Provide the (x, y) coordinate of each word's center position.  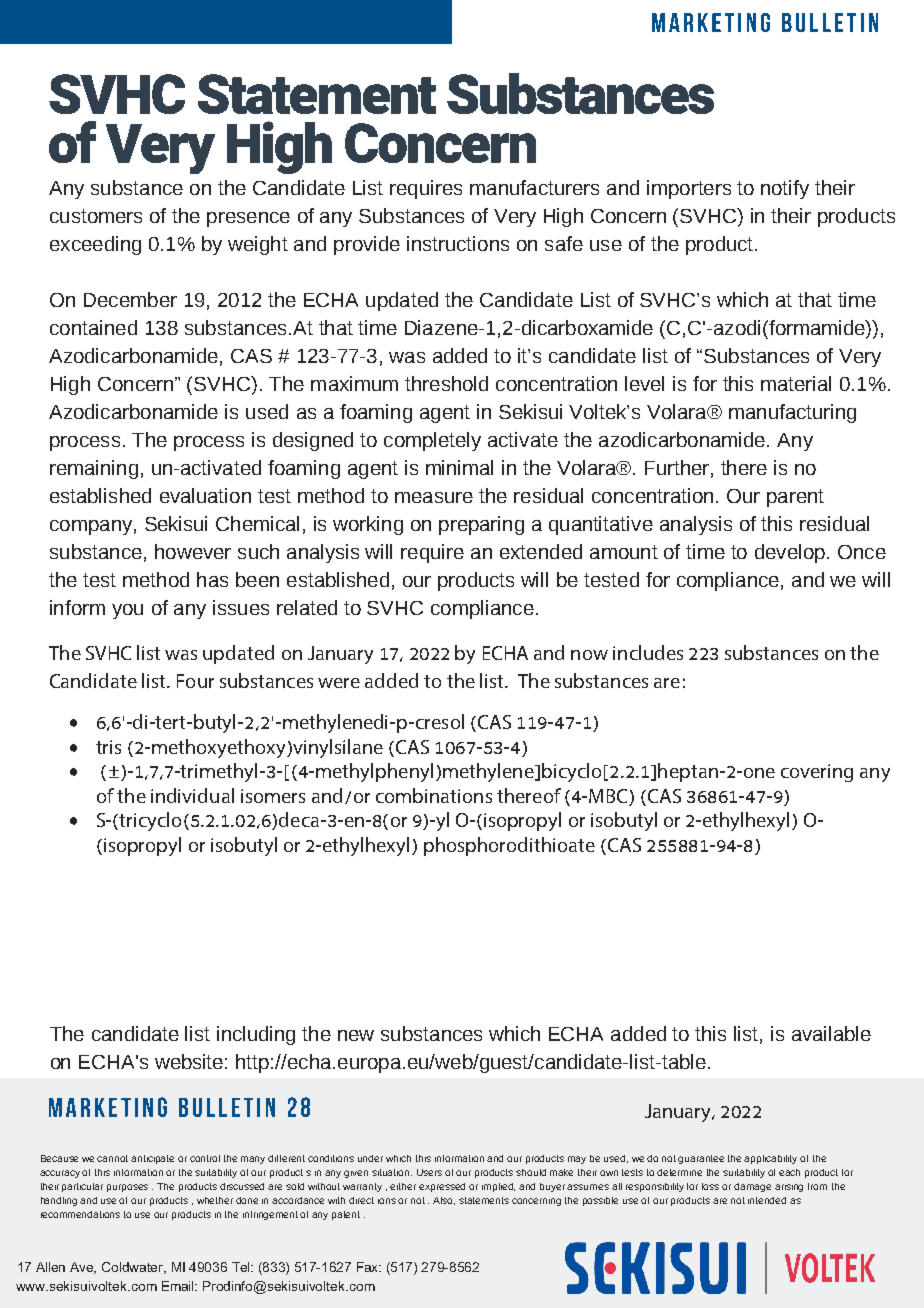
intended (767, 1200)
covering (817, 773)
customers (96, 216)
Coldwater (134, 1268)
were (339, 683)
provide (367, 245)
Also (444, 1201)
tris (108, 747)
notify (785, 189)
